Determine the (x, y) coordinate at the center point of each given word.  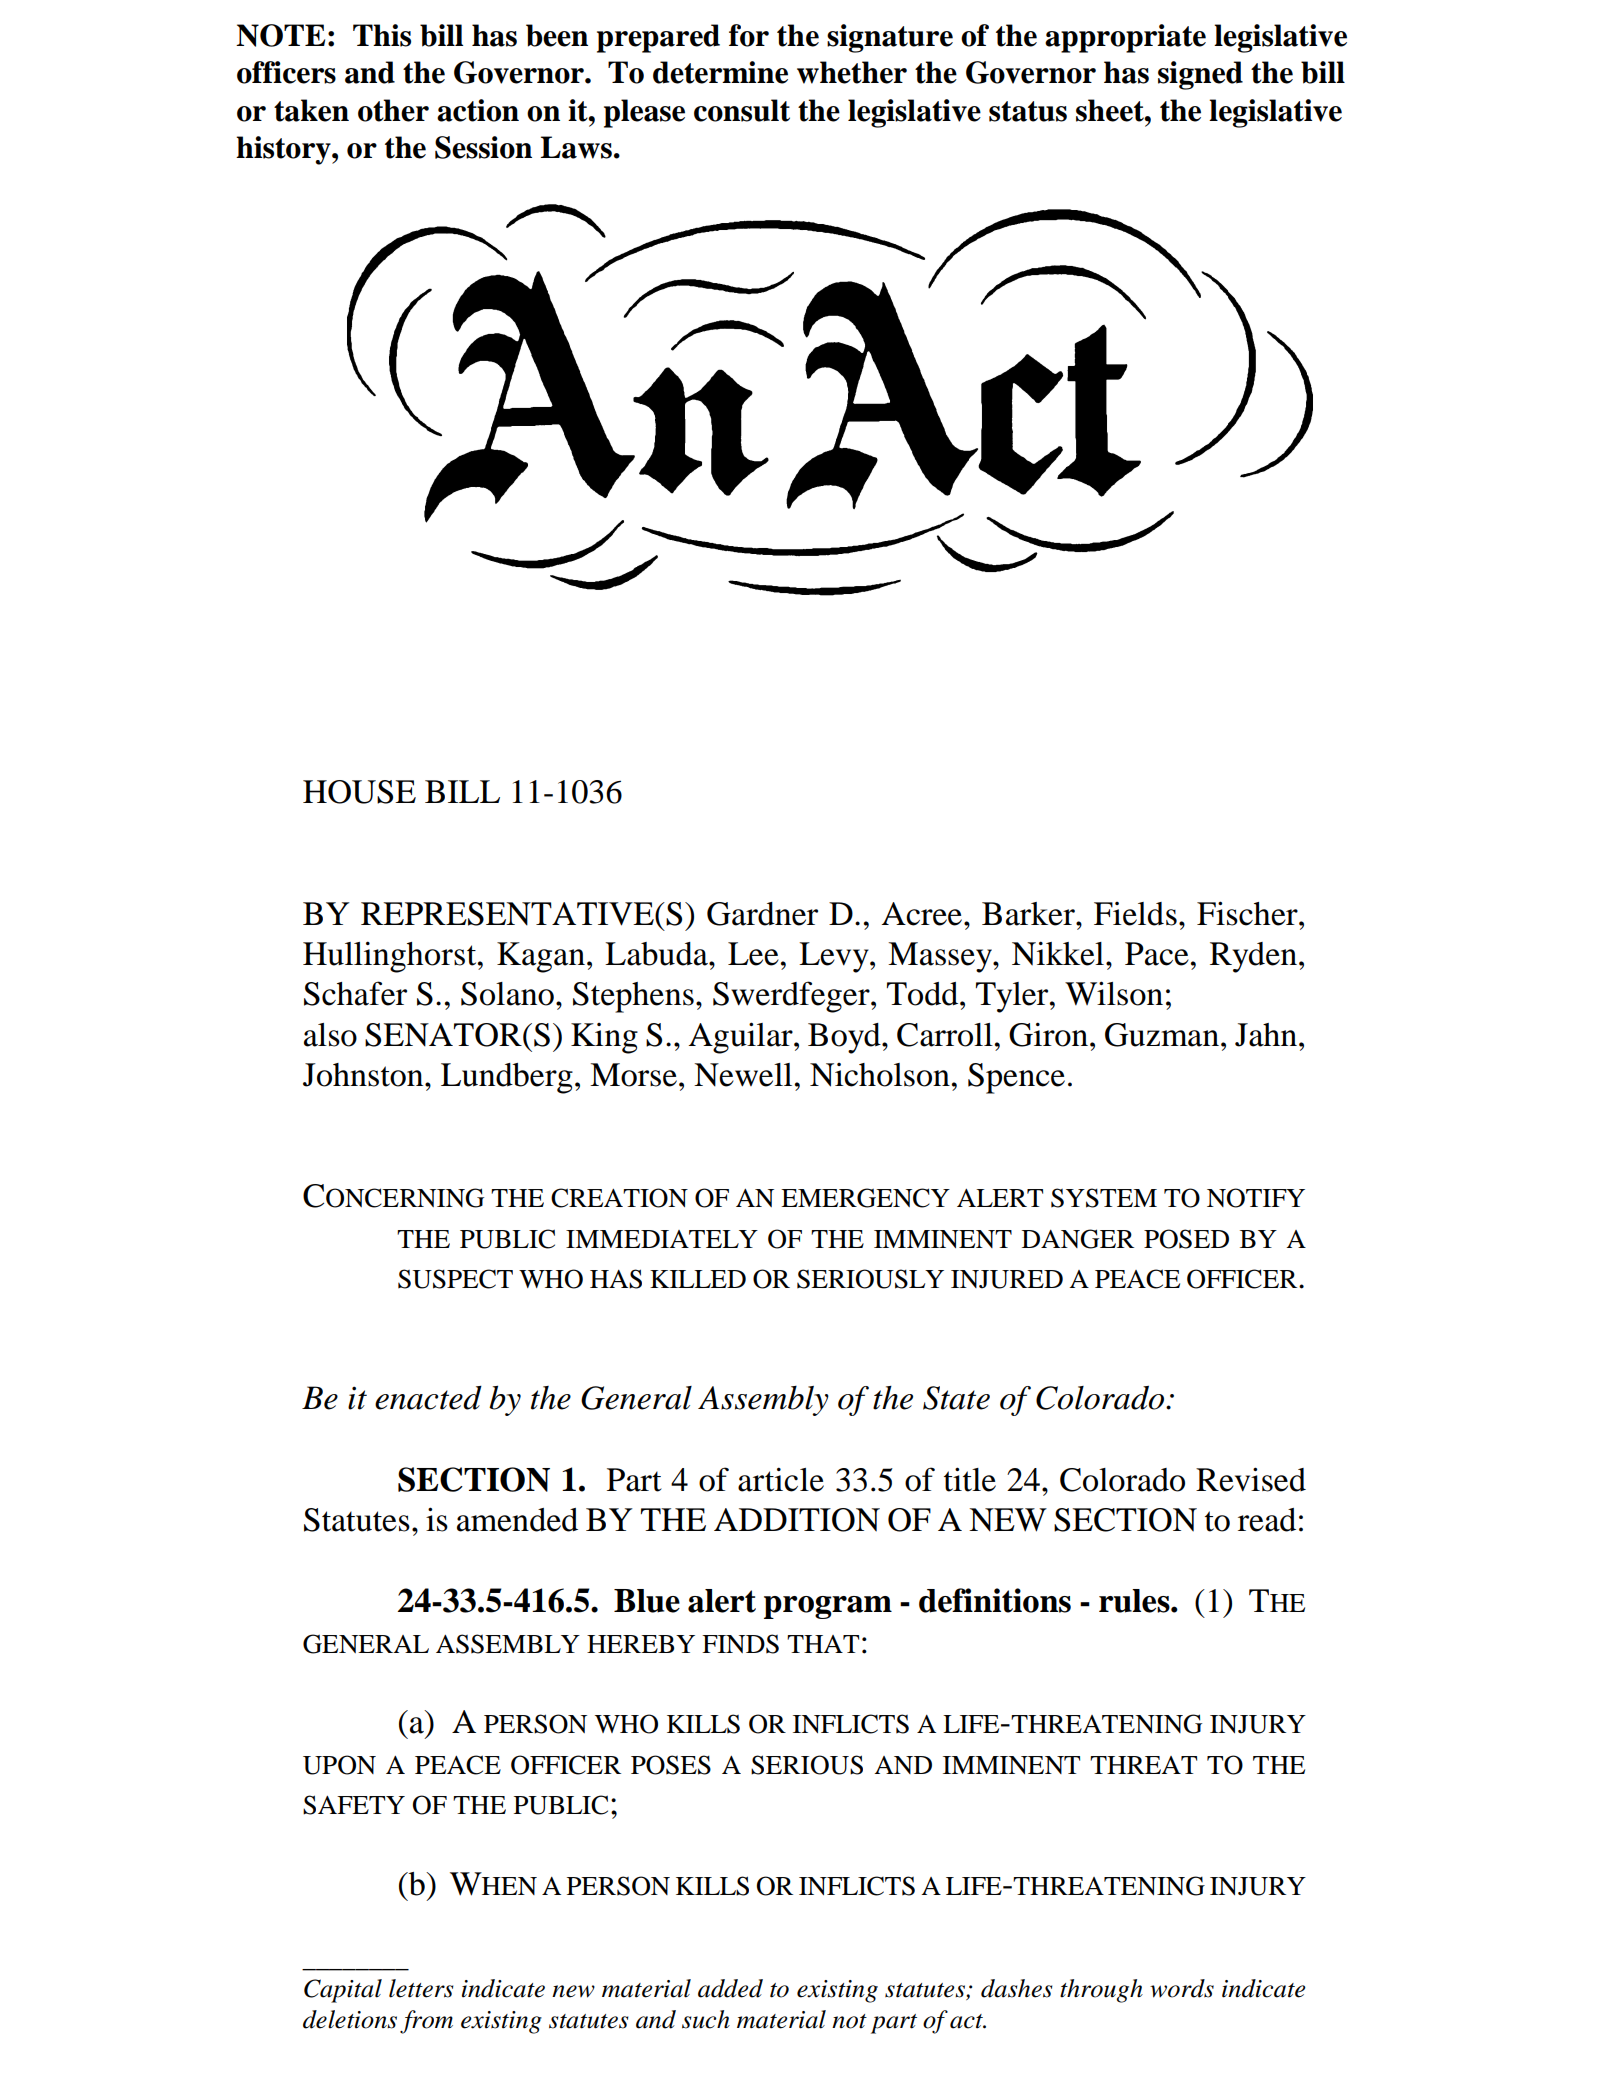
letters (421, 1988)
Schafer (355, 993)
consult (742, 110)
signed (1200, 75)
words (1182, 1988)
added (730, 1988)
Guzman (1162, 1035)
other (393, 110)
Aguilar (742, 1038)
